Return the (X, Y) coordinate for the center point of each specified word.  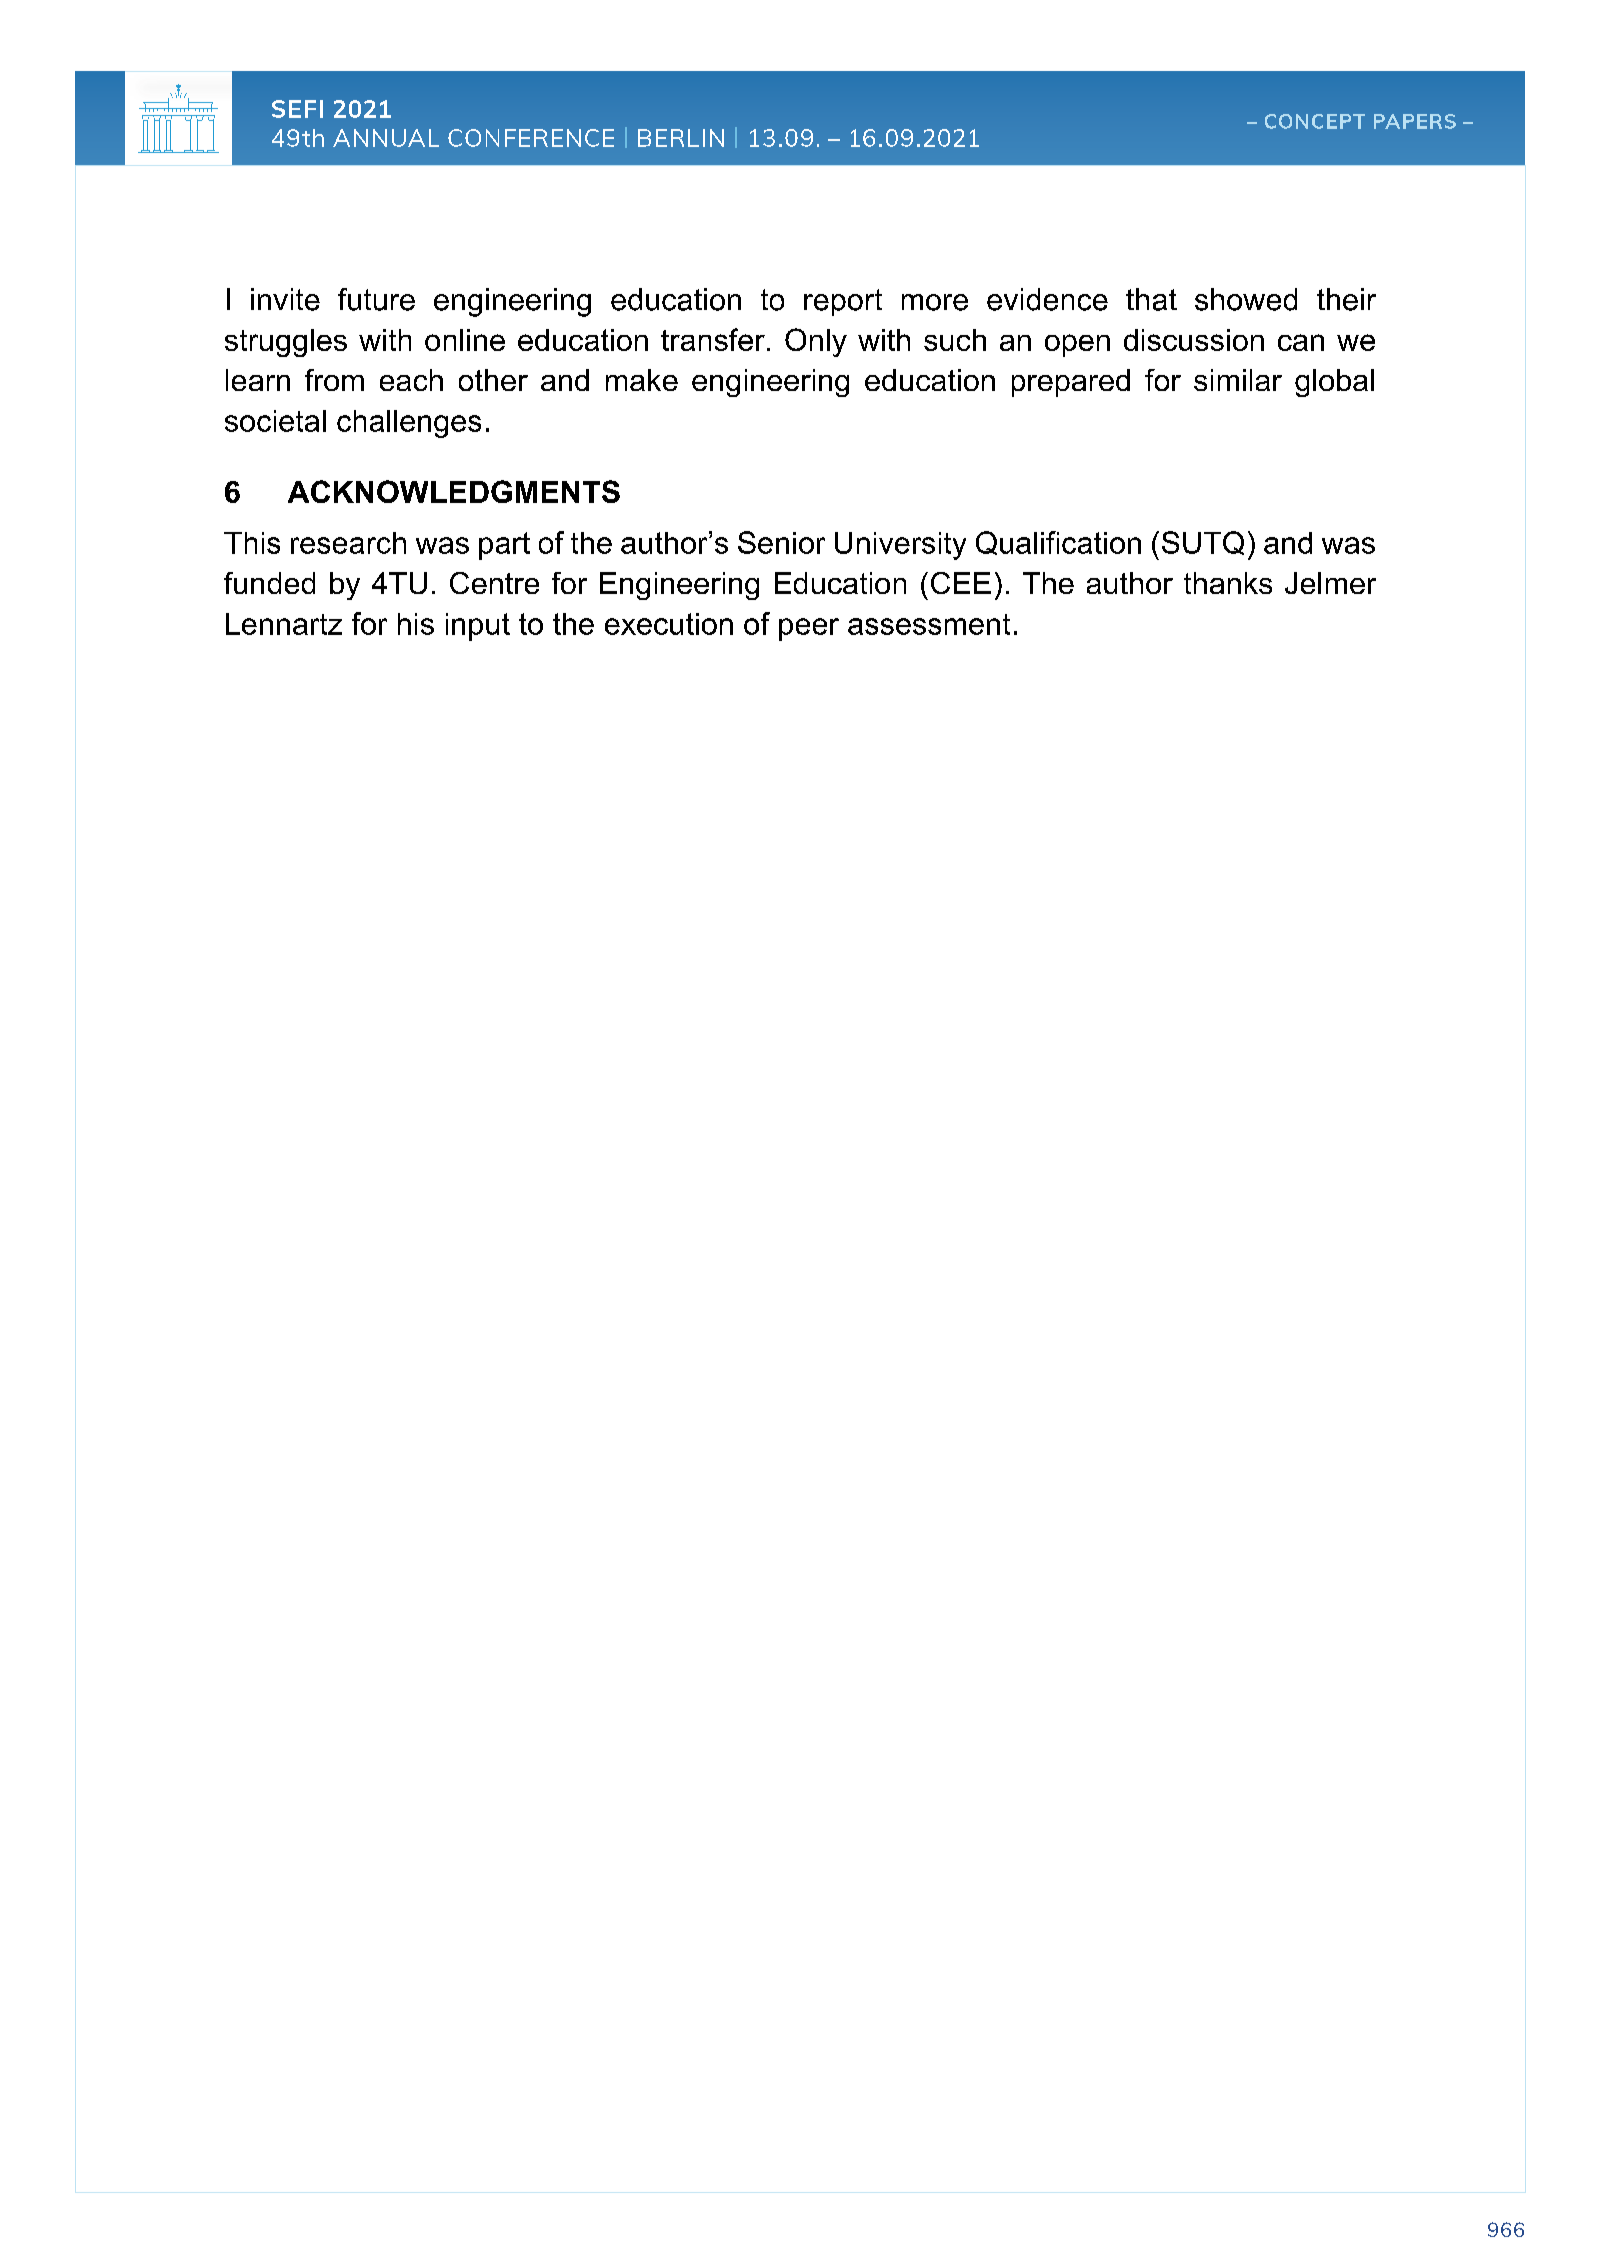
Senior (781, 542)
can (1301, 342)
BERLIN (681, 138)
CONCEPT (1315, 121)
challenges (409, 424)
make (642, 380)
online (465, 340)
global (1334, 383)
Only (816, 342)
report (843, 302)
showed (1246, 299)
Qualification (1058, 543)
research (348, 543)
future (376, 299)
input (478, 627)
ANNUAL (386, 138)
